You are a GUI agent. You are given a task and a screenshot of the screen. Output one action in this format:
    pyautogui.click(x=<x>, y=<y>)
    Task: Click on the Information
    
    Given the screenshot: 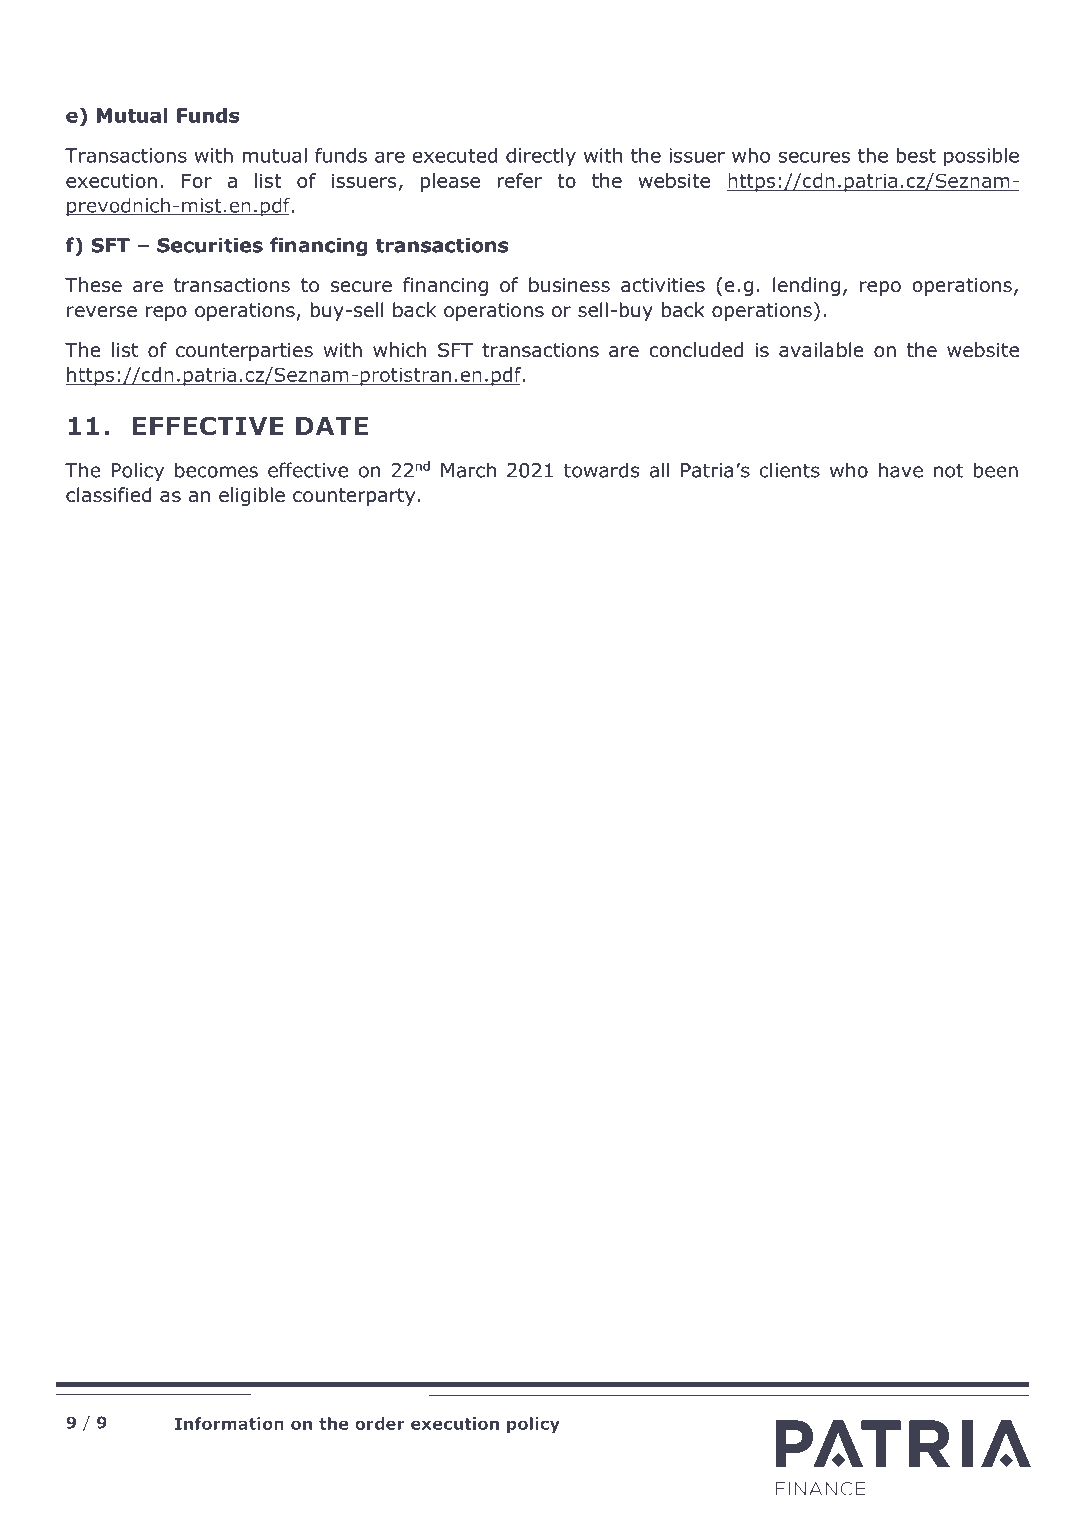 What is the action you would take?
    pyautogui.click(x=229, y=1423)
